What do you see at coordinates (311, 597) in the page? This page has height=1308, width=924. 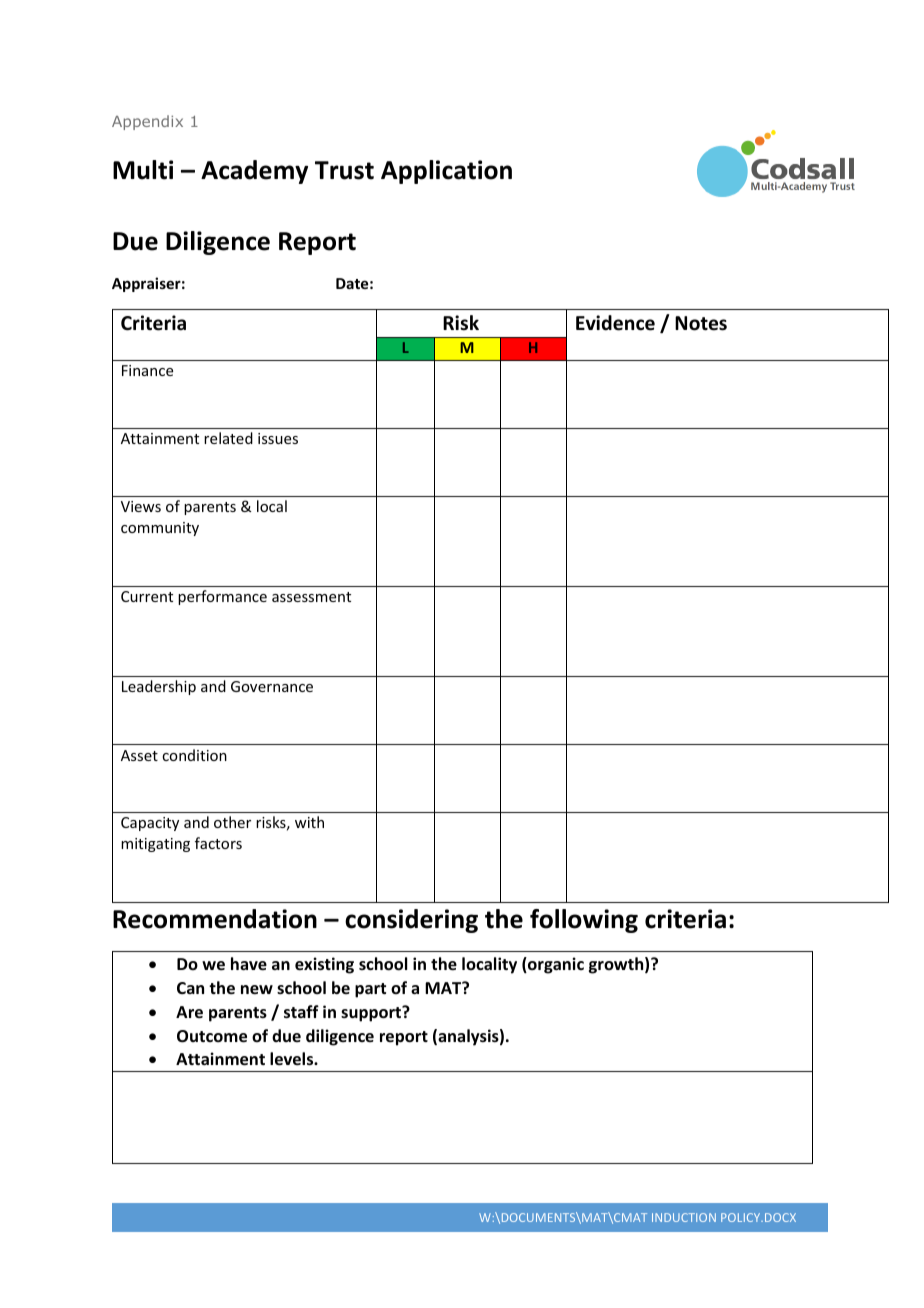 I see `assessment` at bounding box center [311, 597].
